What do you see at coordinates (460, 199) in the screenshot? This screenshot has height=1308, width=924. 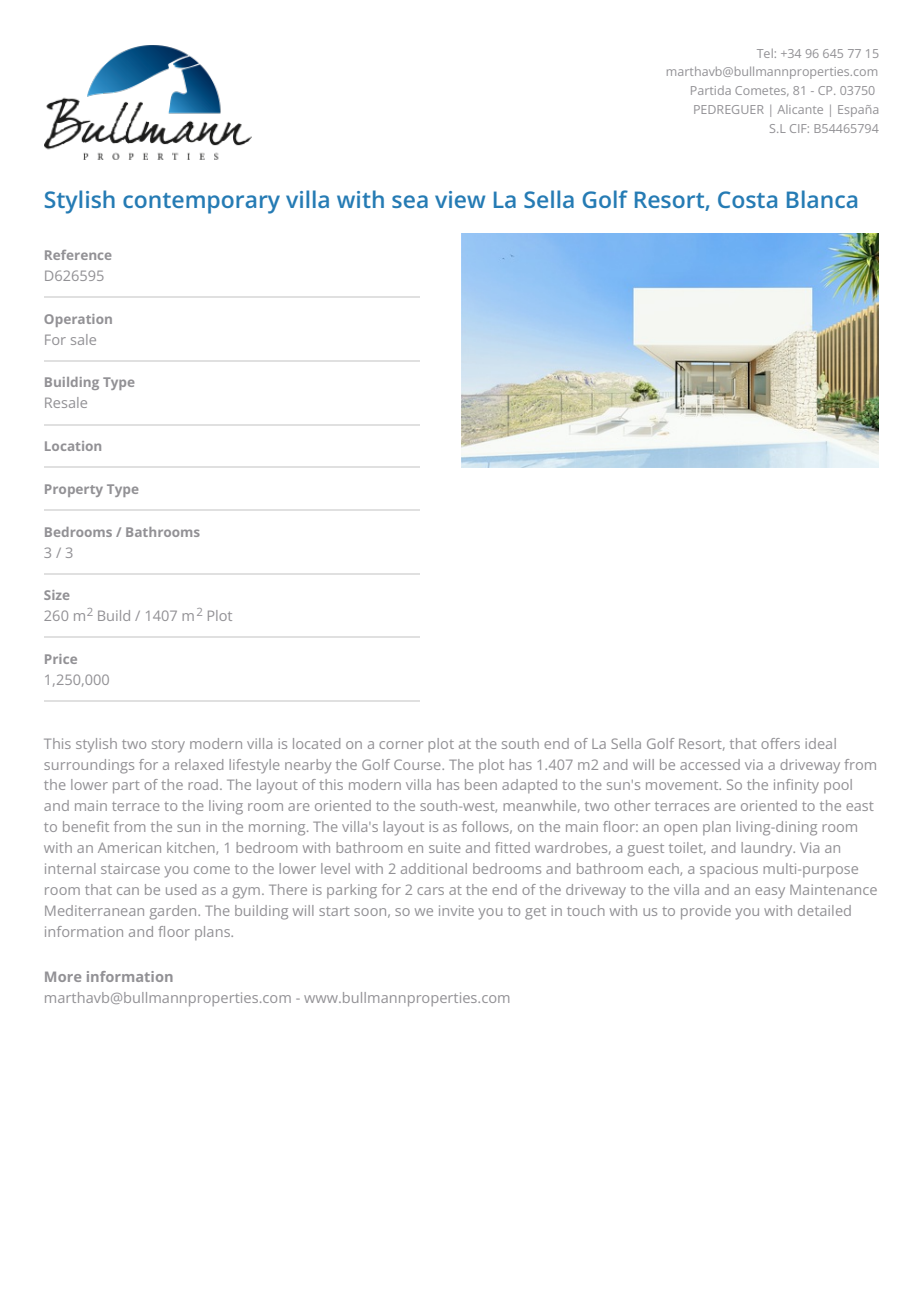 I see `view` at bounding box center [460, 199].
